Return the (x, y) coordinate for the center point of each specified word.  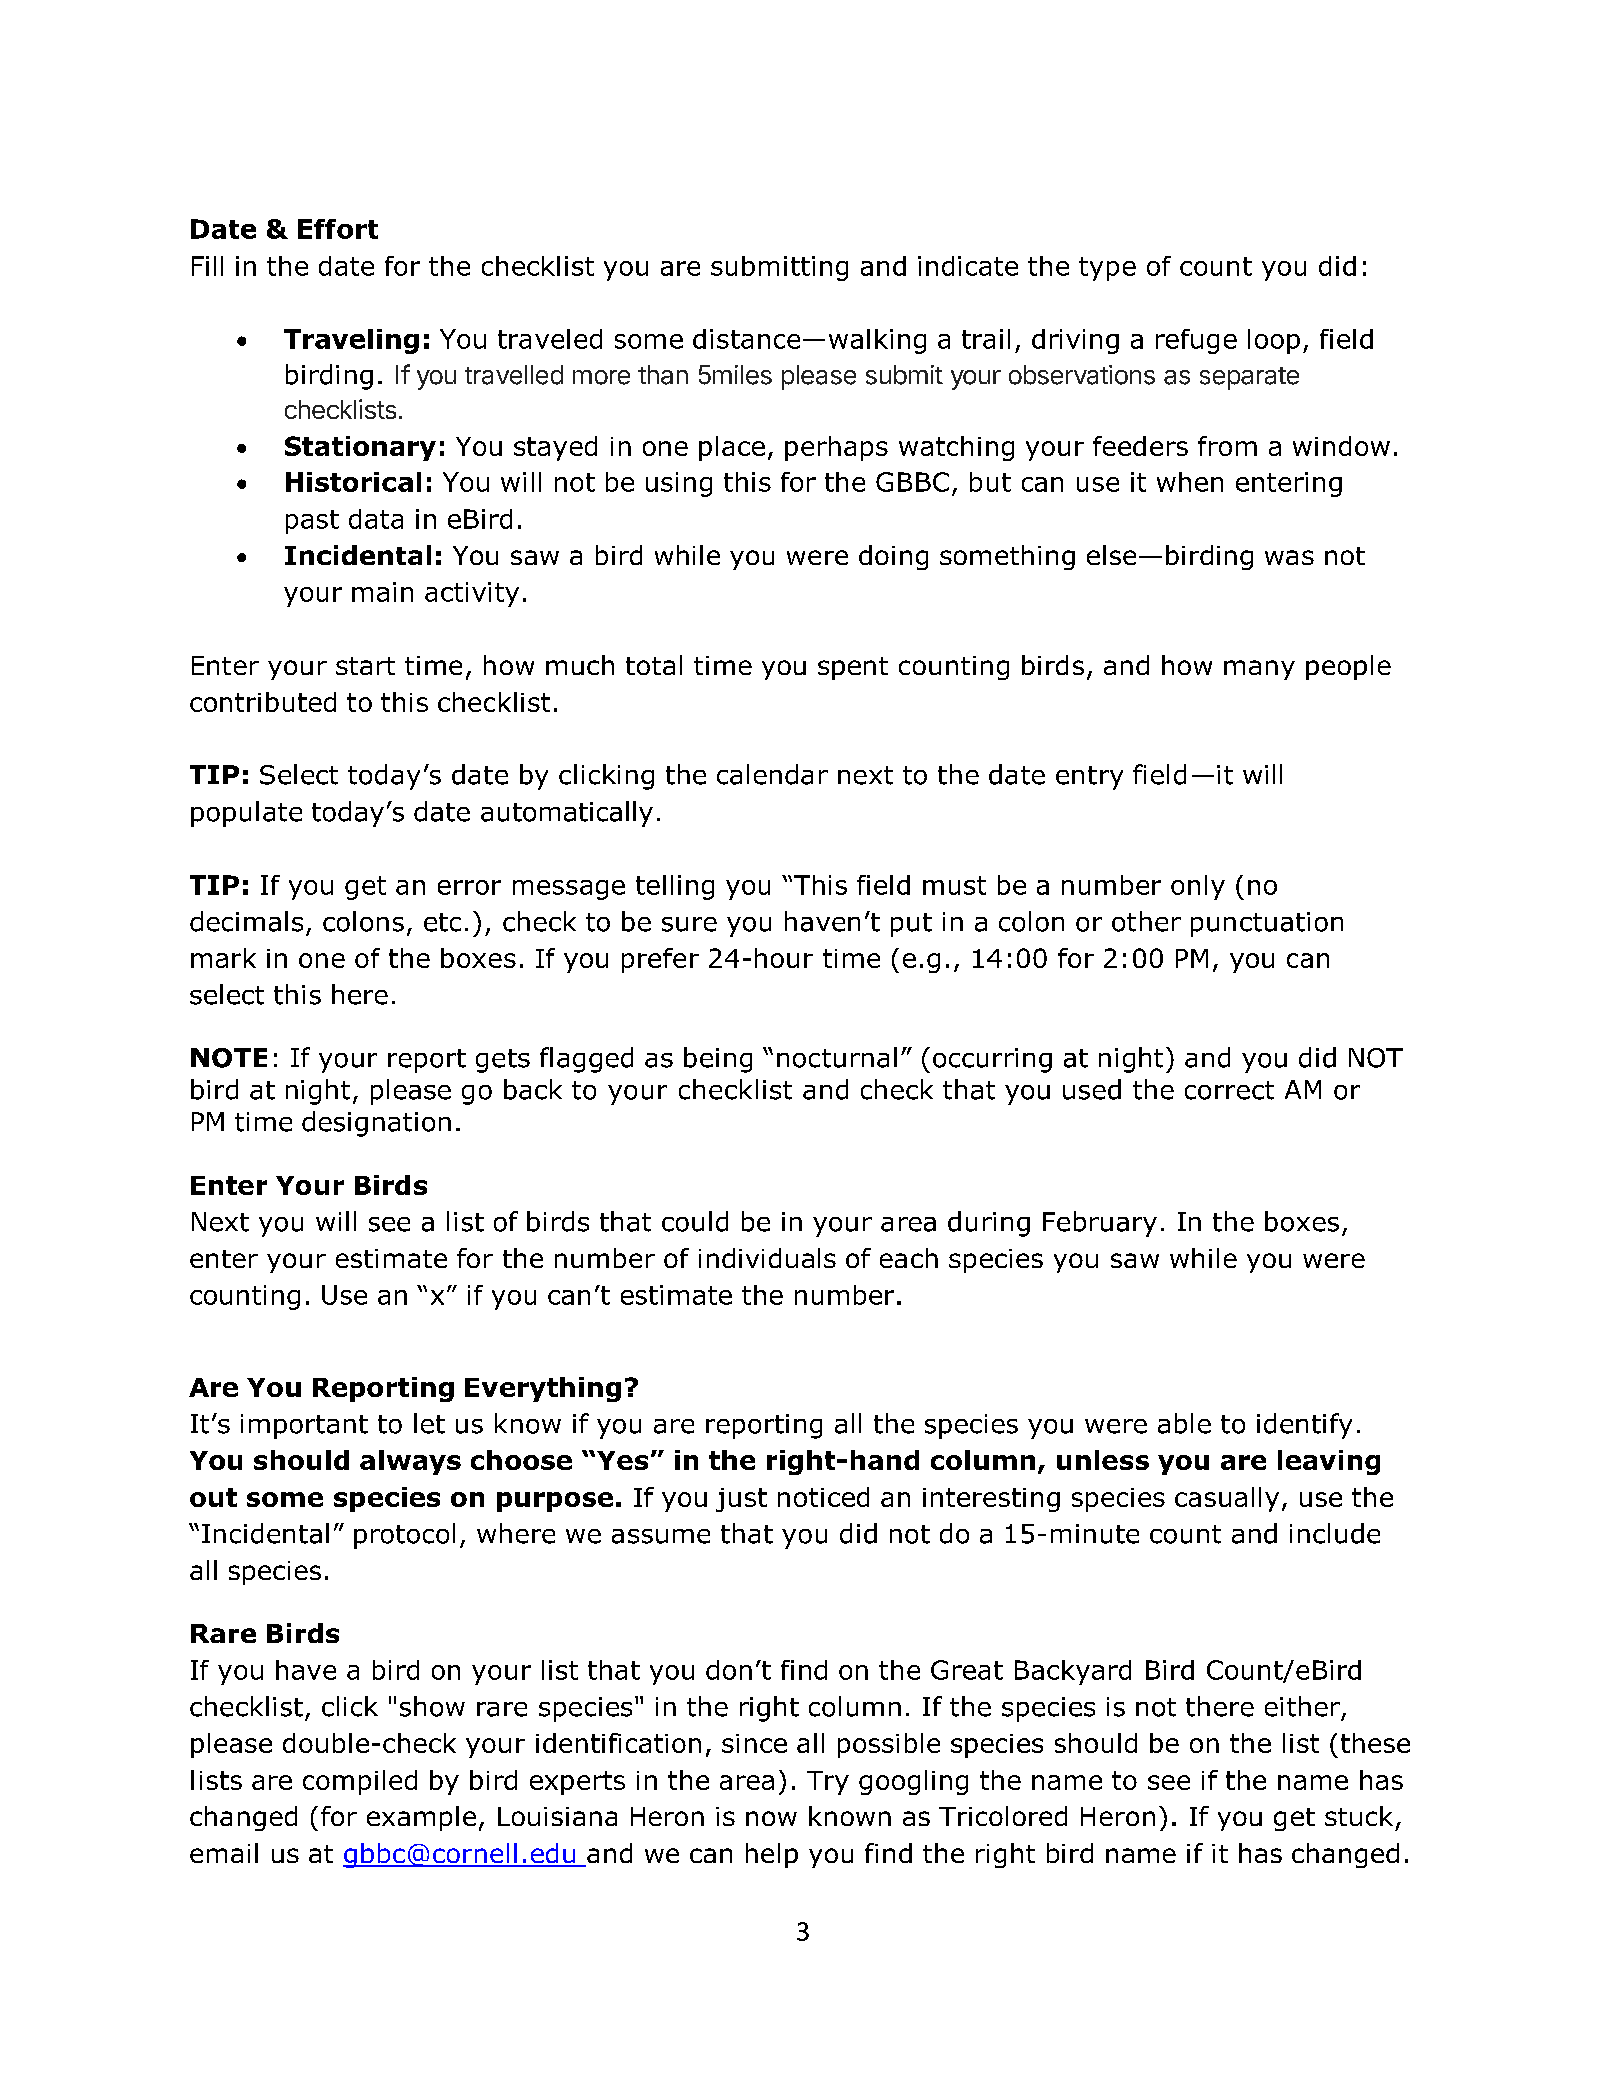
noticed (823, 1497)
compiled (360, 1782)
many (1259, 670)
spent (853, 668)
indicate (968, 266)
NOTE (229, 1058)
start (365, 666)
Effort (338, 229)
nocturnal (837, 1057)
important (304, 1426)
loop (1274, 341)
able (1184, 1423)
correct (1229, 1090)
